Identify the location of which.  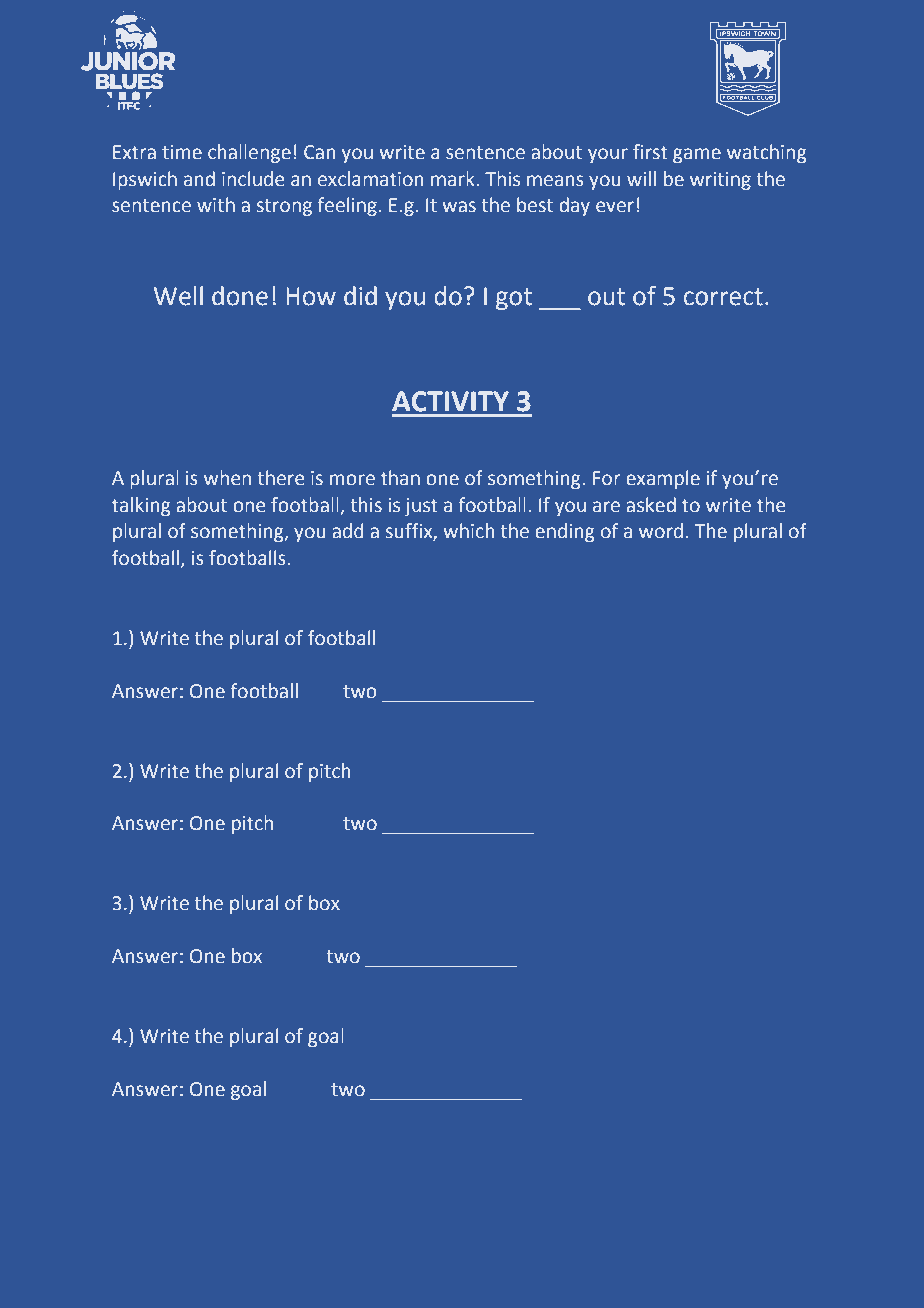
(468, 531).
